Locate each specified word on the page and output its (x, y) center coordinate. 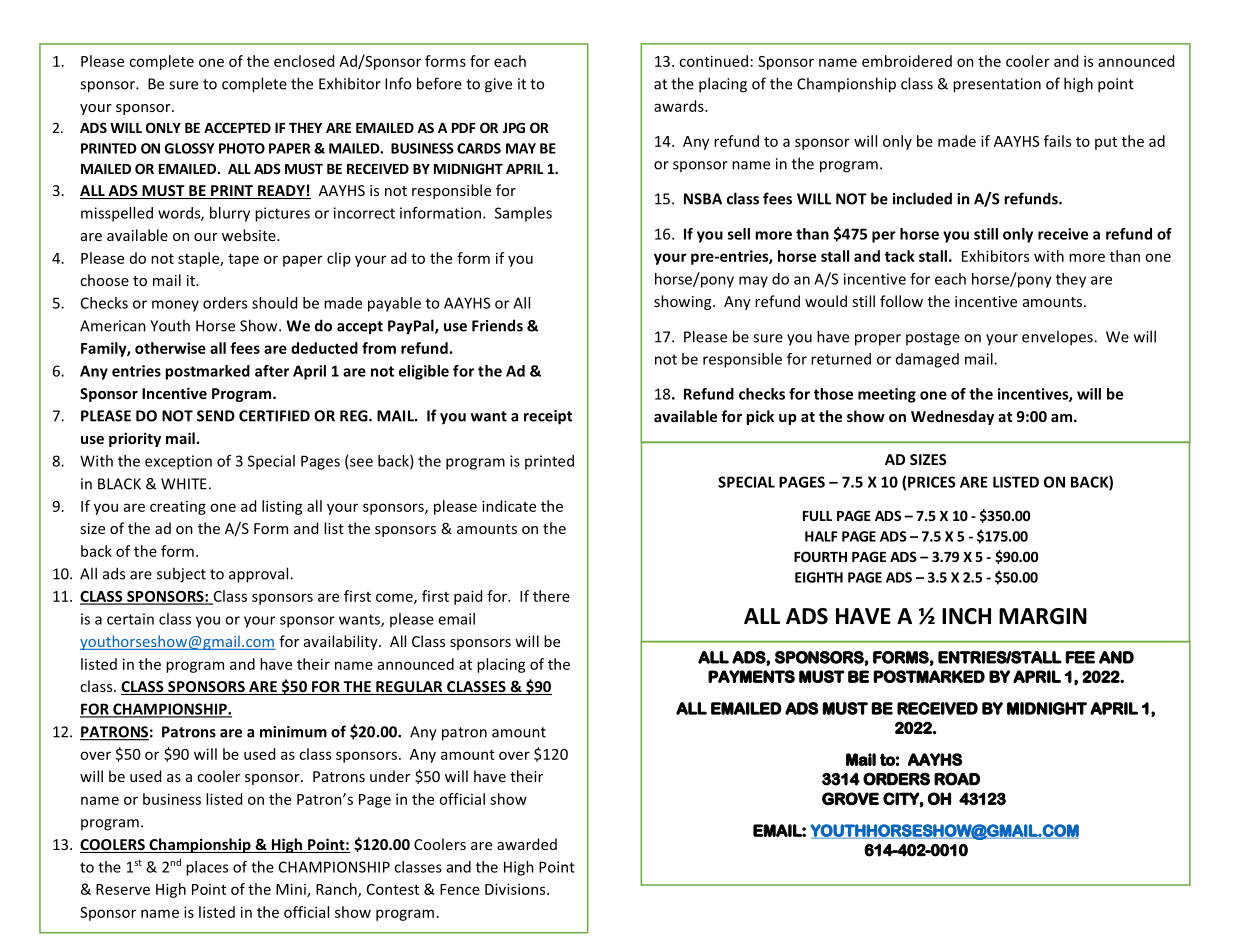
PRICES (932, 482)
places (207, 868)
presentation (997, 85)
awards (680, 106)
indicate (509, 506)
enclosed (304, 61)
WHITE (184, 484)
